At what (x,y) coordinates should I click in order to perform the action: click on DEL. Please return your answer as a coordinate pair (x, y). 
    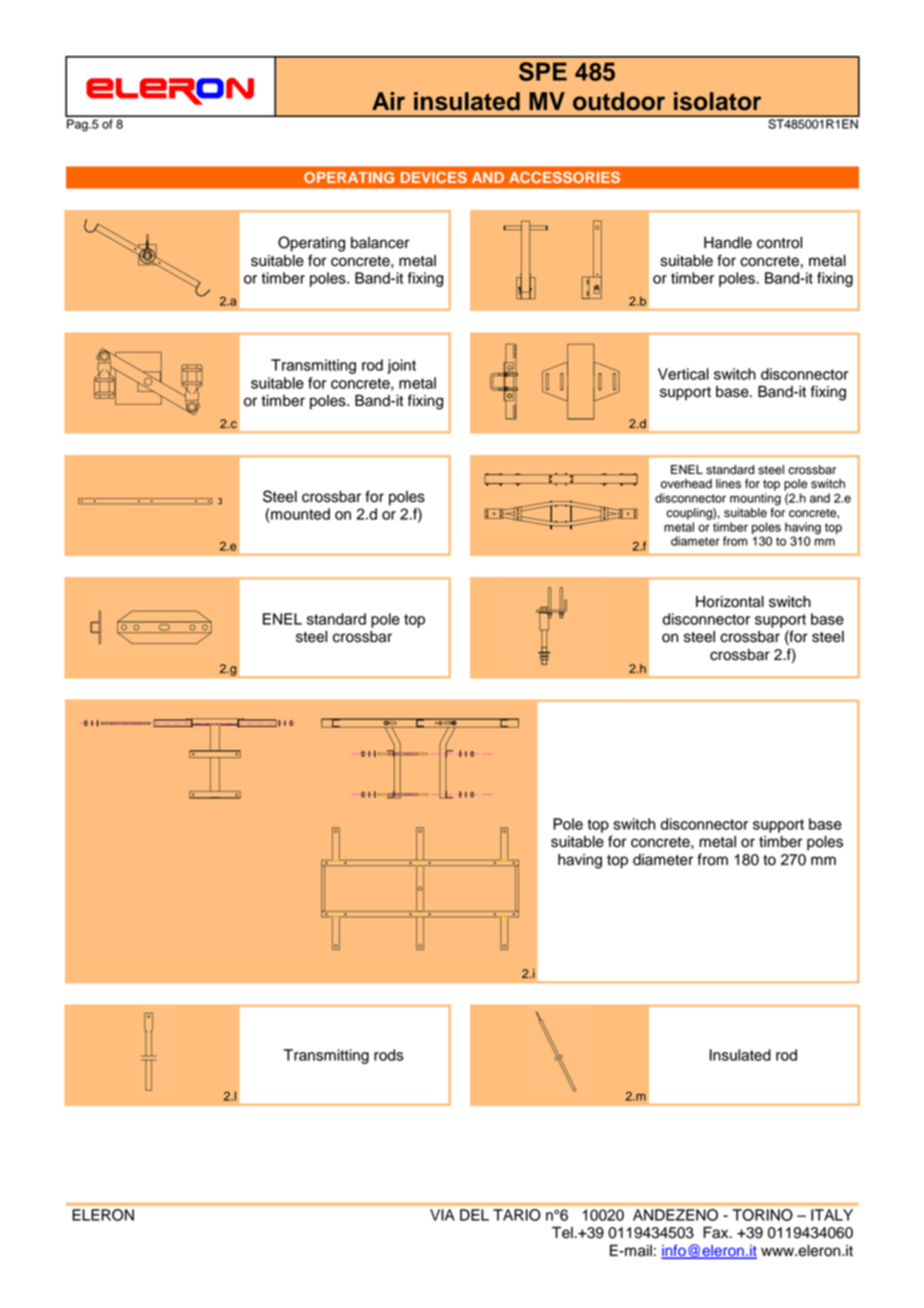
    Looking at the image, I should click on (474, 1215).
